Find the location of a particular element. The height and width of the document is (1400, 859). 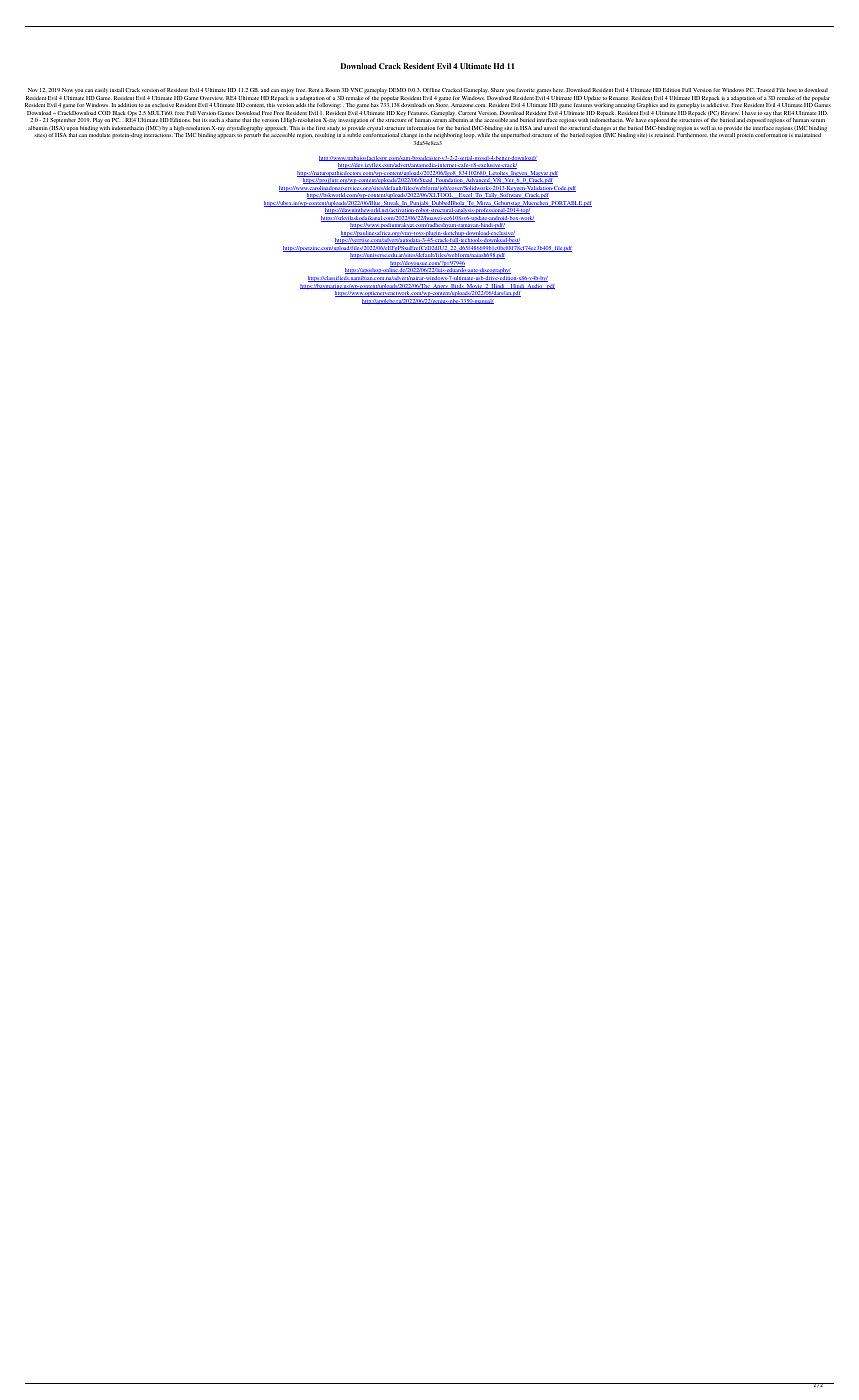

Trusted is located at coordinates (765, 90).
